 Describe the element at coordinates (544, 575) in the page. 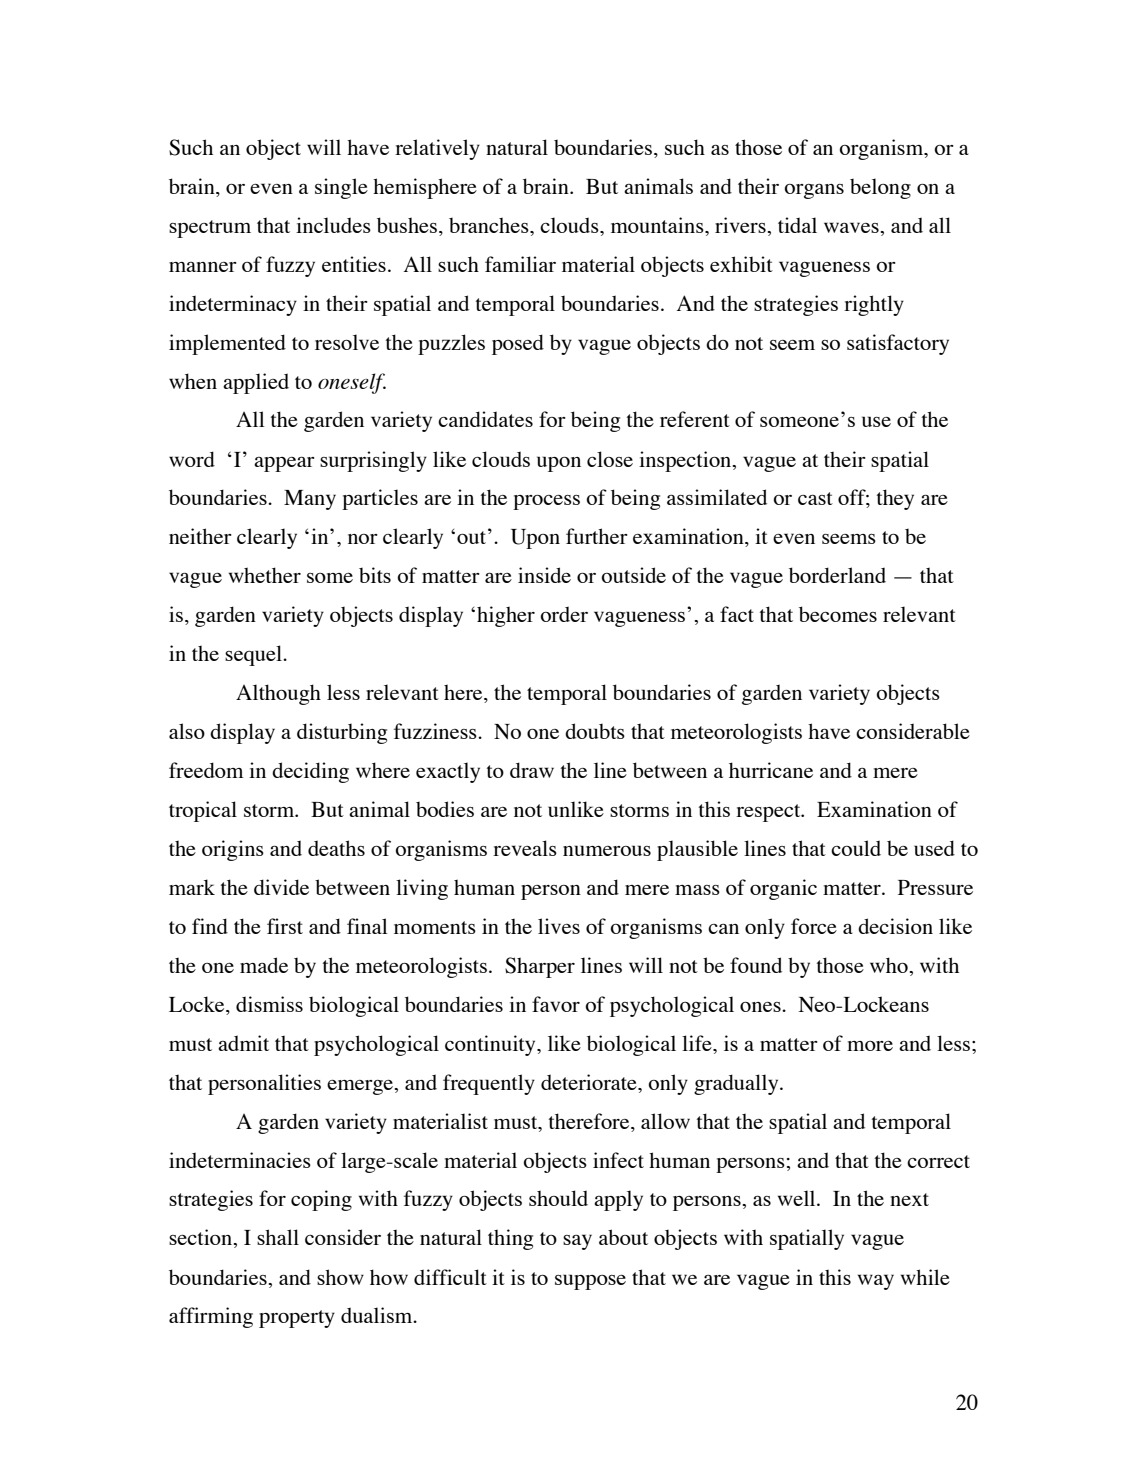

I see `inside` at that location.
